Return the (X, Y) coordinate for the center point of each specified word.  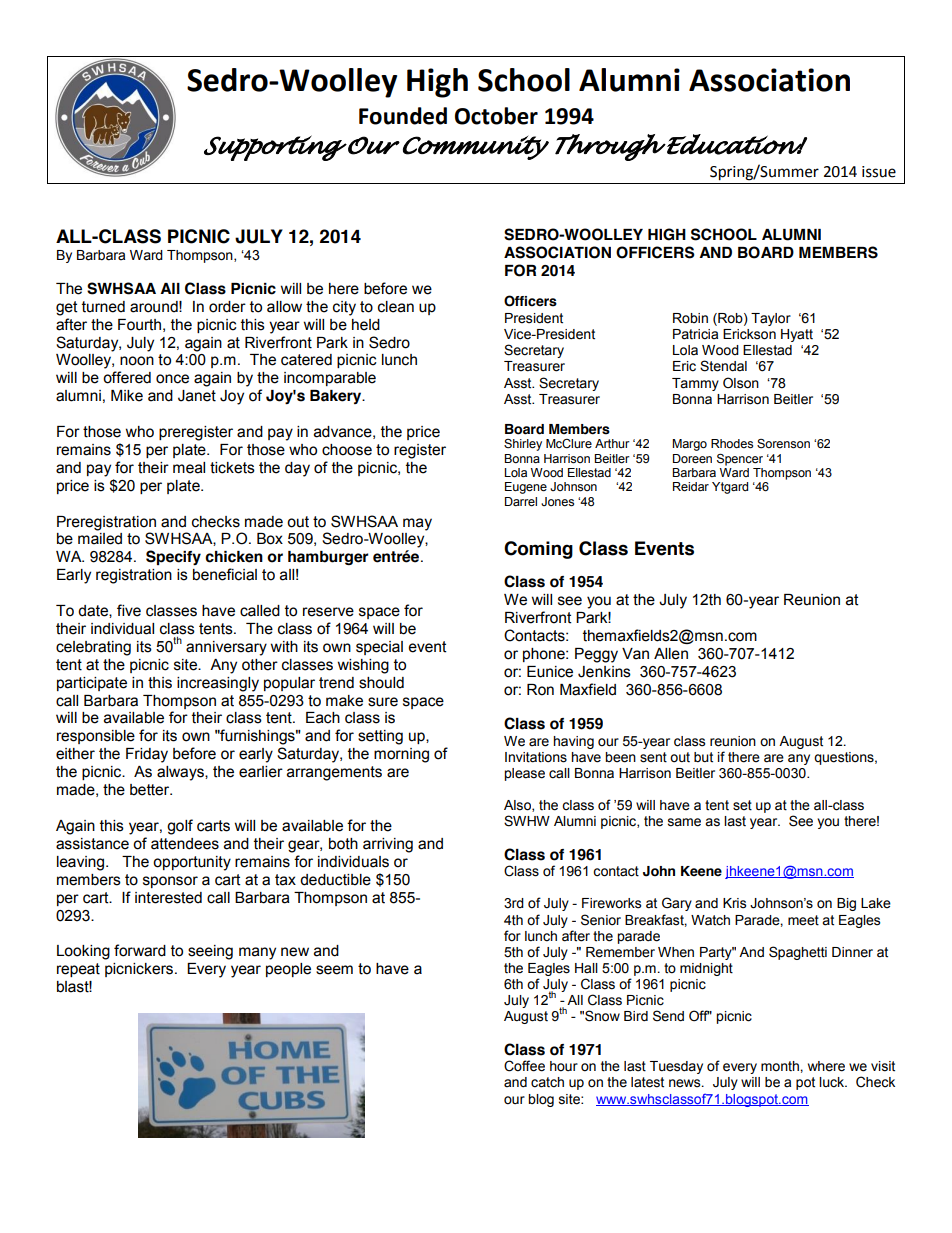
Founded (403, 116)
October (496, 116)
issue (879, 172)
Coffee (524, 1066)
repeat (78, 970)
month (781, 1066)
